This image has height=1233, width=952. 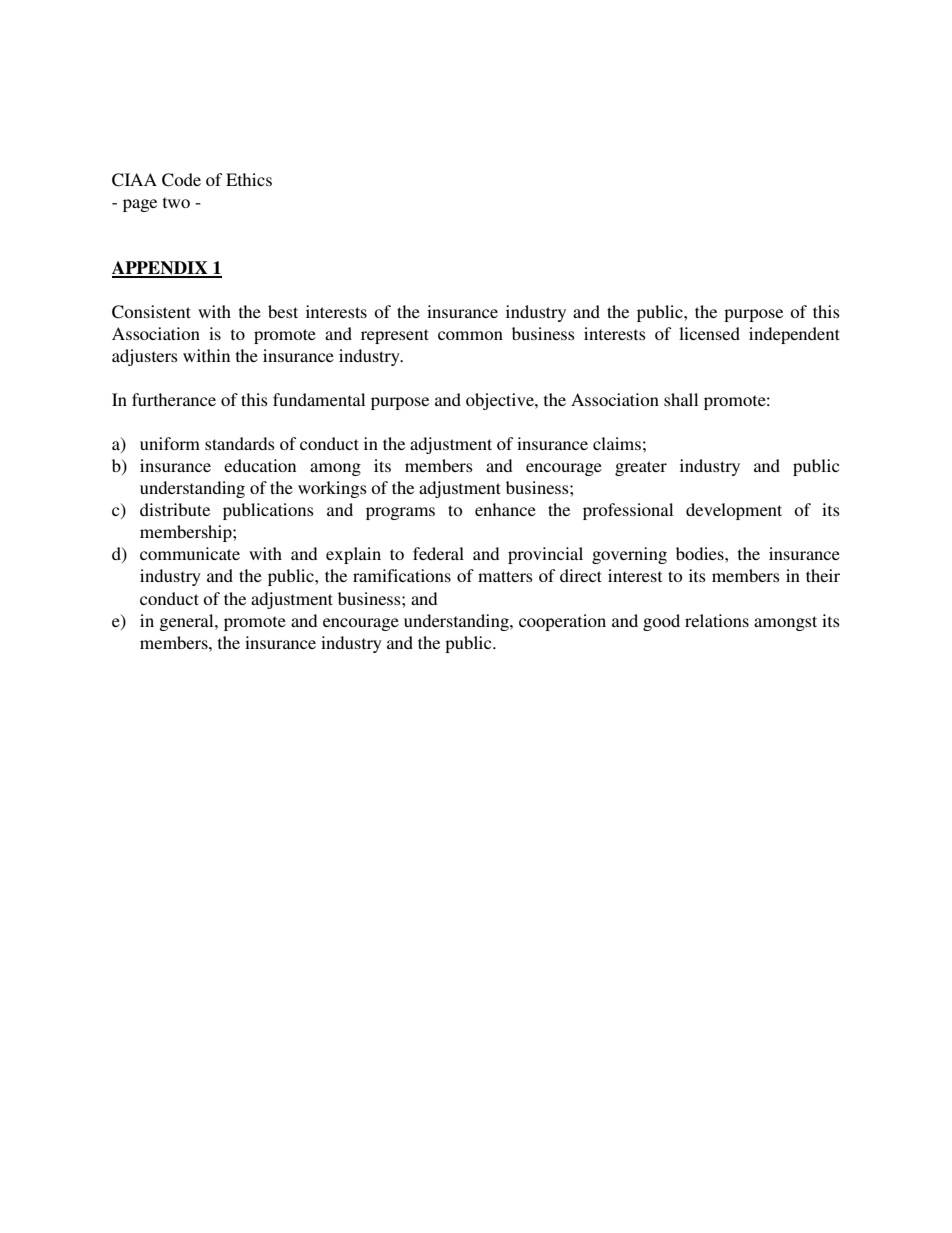 I want to click on best, so click(x=283, y=311).
